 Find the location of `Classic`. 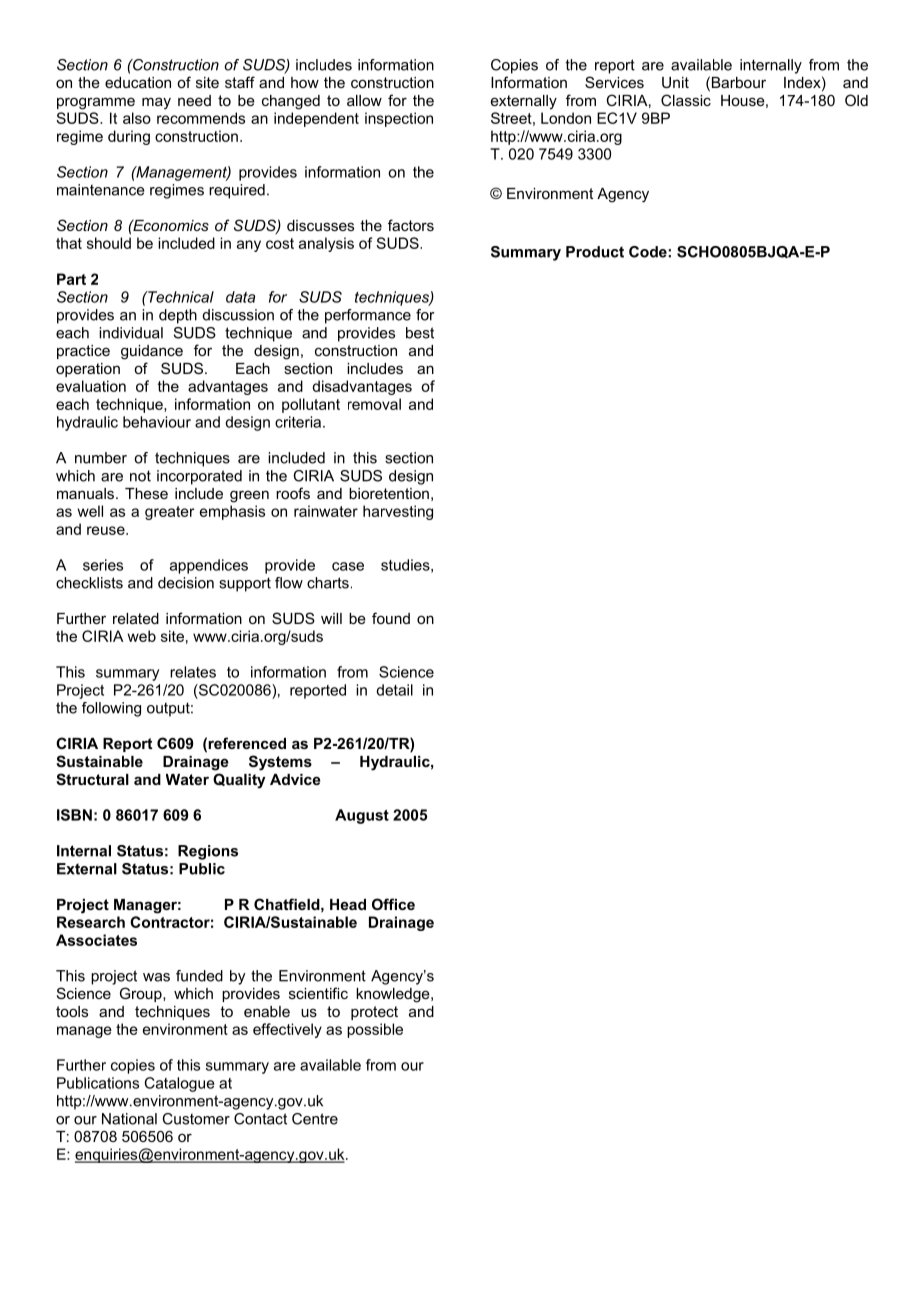

Classic is located at coordinates (686, 100).
